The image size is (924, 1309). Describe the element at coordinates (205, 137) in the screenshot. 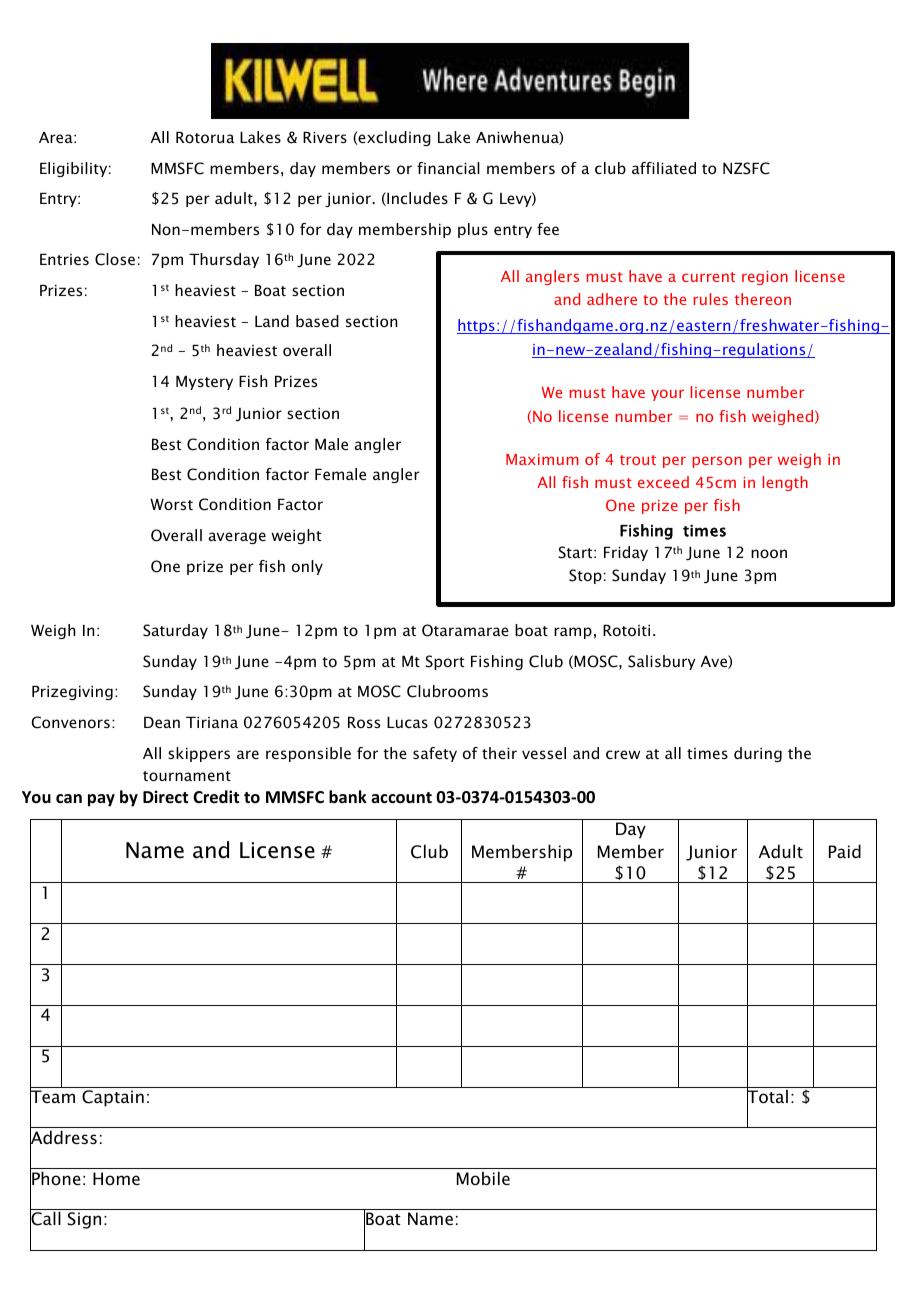

I see `Rotorua` at that location.
